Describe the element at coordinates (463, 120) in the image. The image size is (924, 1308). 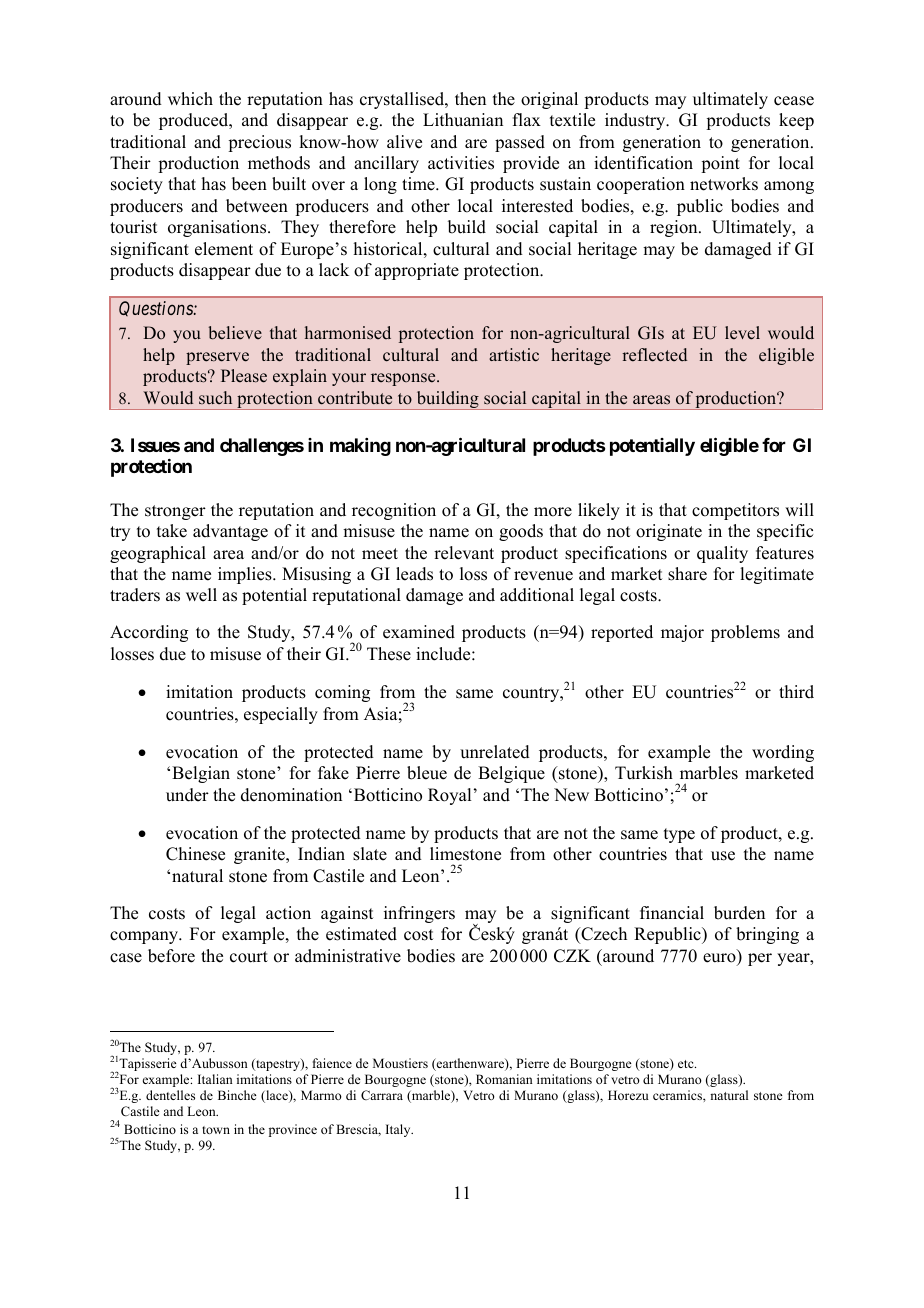
I see `Lithuanian` at that location.
